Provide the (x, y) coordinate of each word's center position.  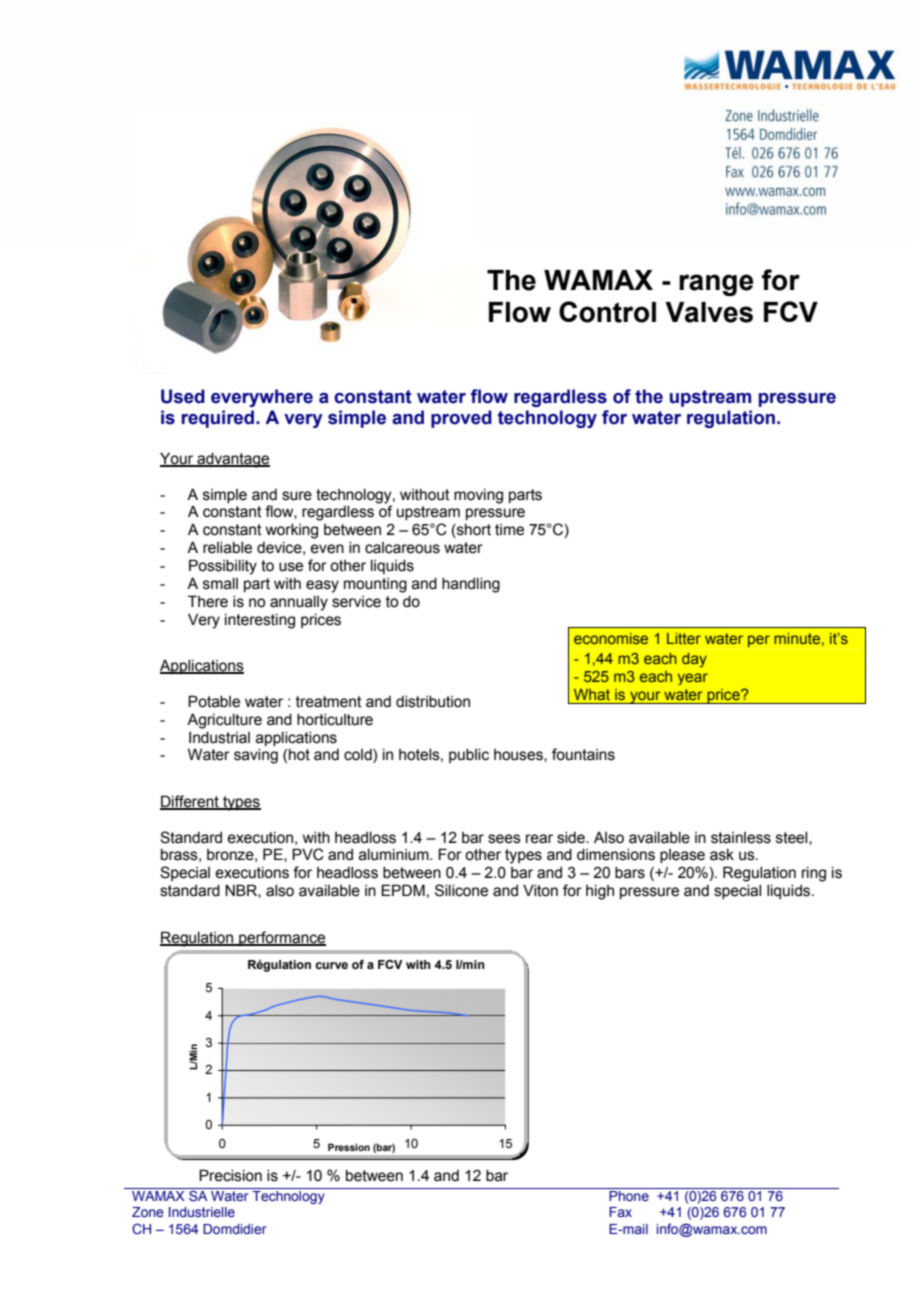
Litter (684, 638)
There (208, 601)
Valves (709, 312)
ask (722, 855)
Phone (629, 1196)
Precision (230, 1175)
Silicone (461, 890)
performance (281, 938)
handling (471, 585)
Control (607, 312)
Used (183, 396)
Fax (620, 1212)
